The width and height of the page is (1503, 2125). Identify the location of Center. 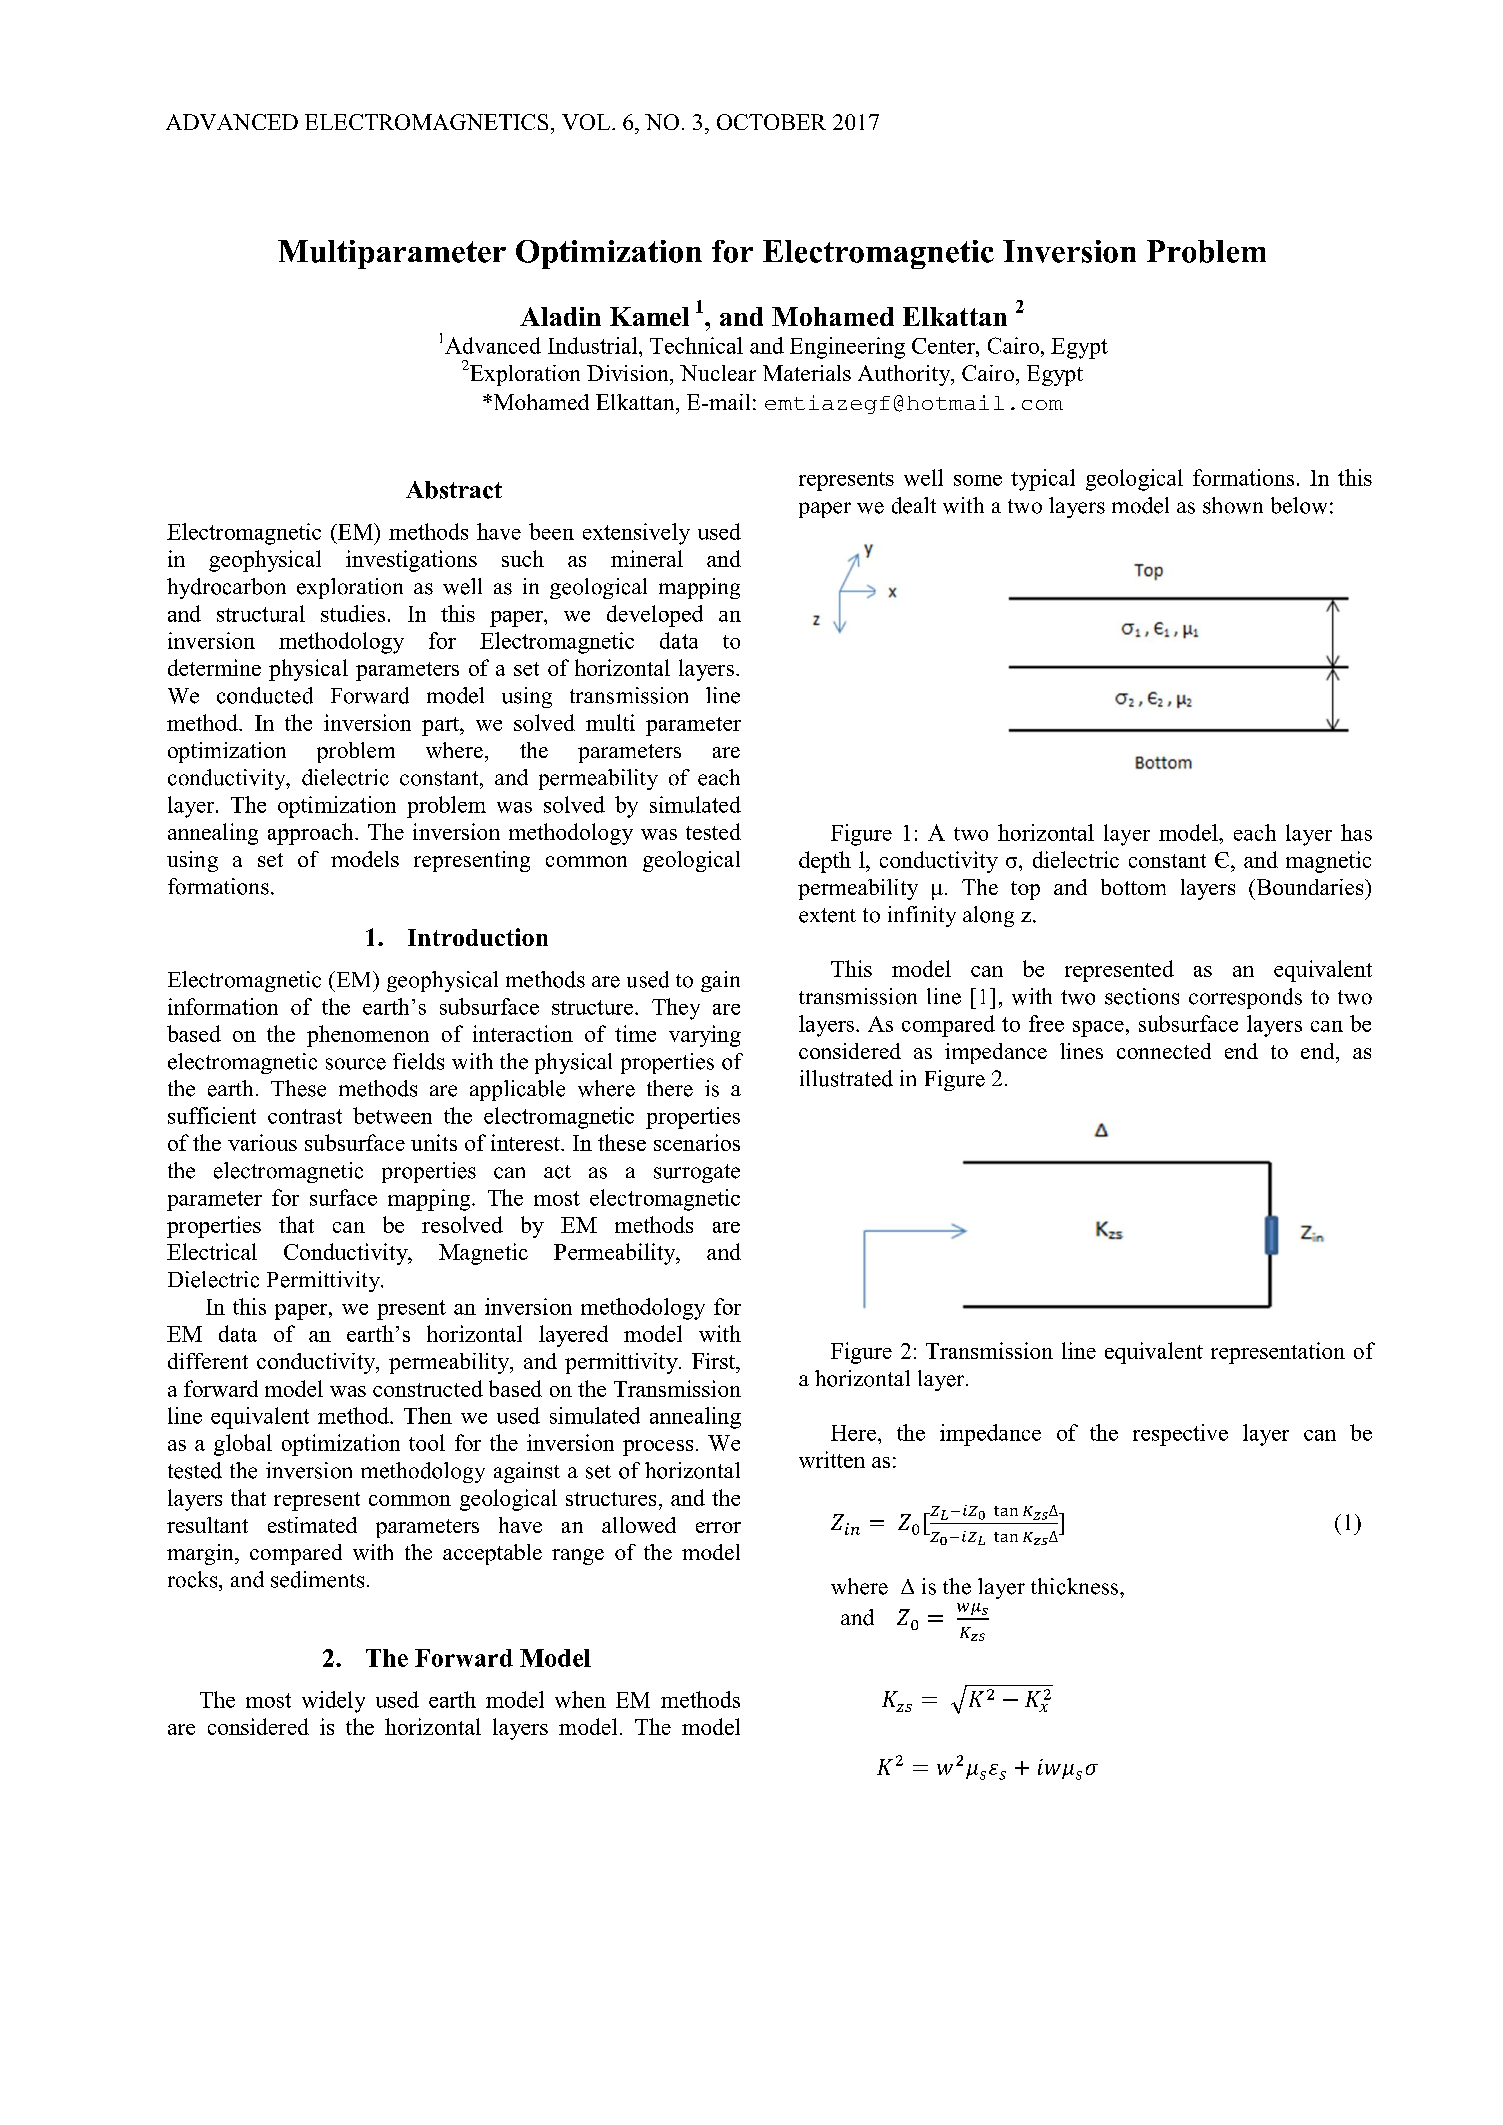
(944, 346).
